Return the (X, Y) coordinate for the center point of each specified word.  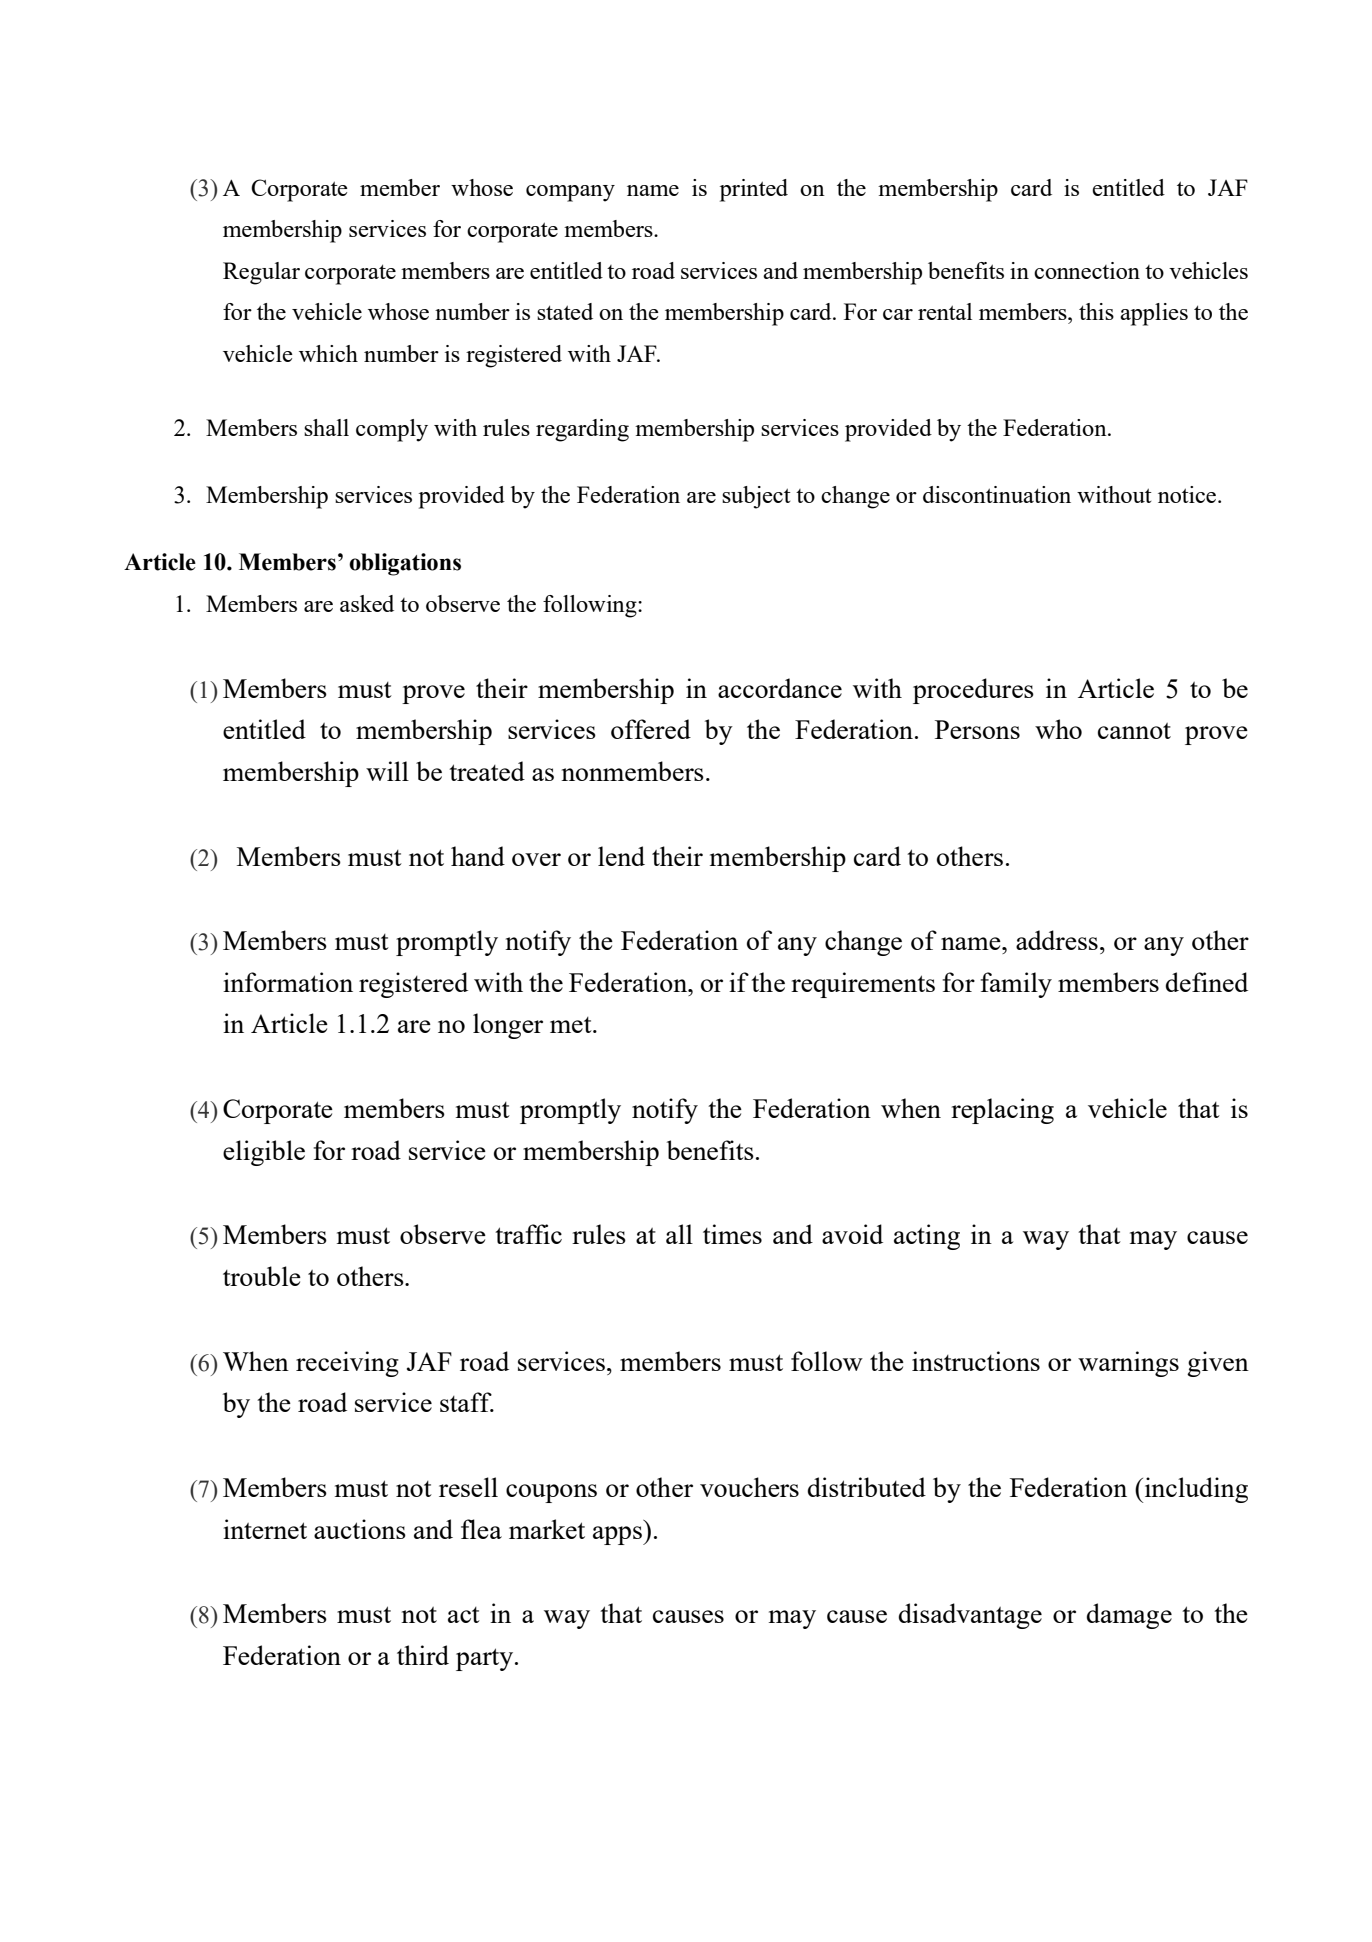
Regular (261, 273)
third (423, 1655)
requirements (863, 985)
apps (618, 1535)
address (1057, 940)
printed (754, 190)
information (288, 982)
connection (1087, 270)
